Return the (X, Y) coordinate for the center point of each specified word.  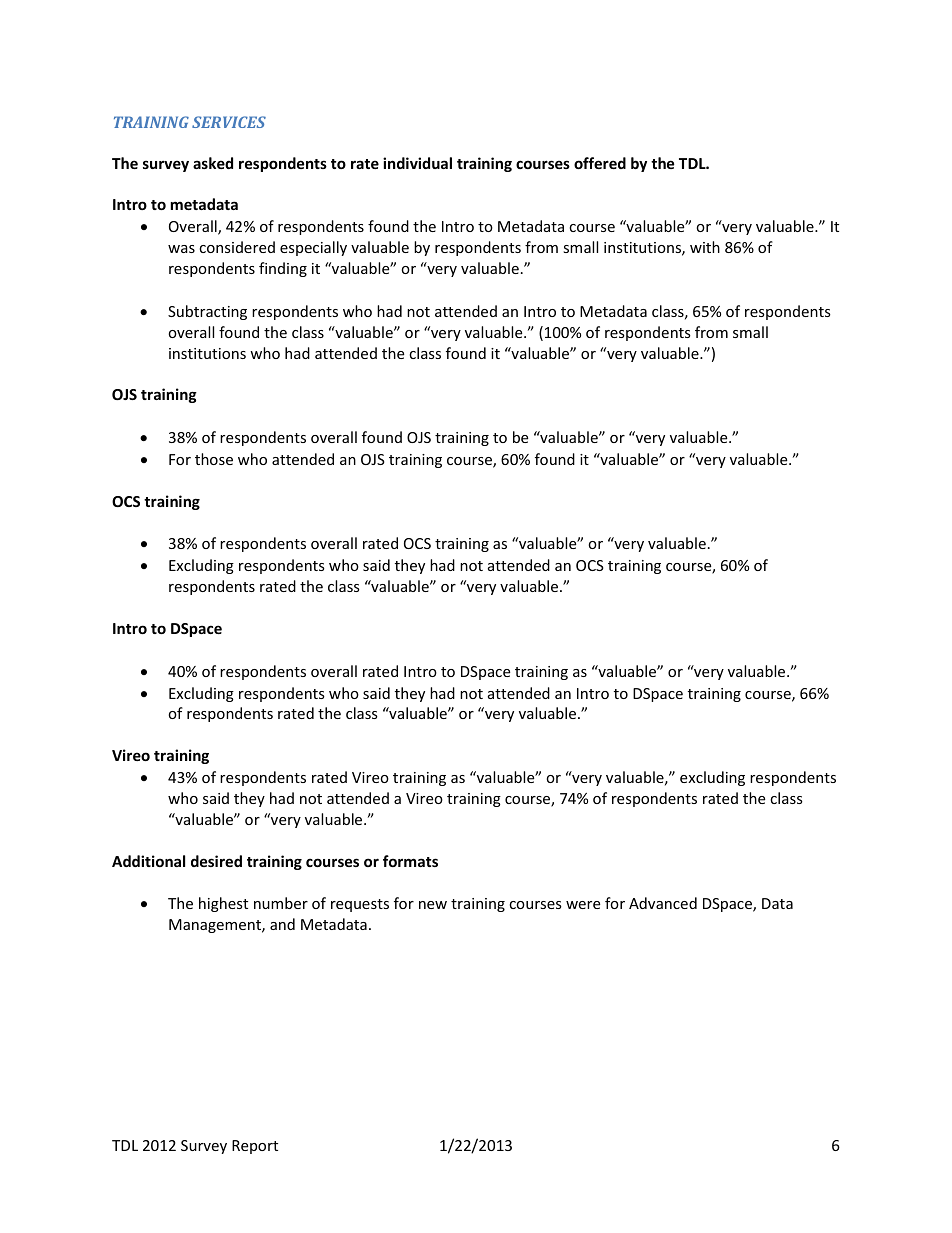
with (705, 247)
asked (213, 163)
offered (600, 163)
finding (283, 269)
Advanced (663, 903)
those (214, 459)
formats (410, 861)
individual (417, 163)
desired (216, 861)
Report (255, 1147)
